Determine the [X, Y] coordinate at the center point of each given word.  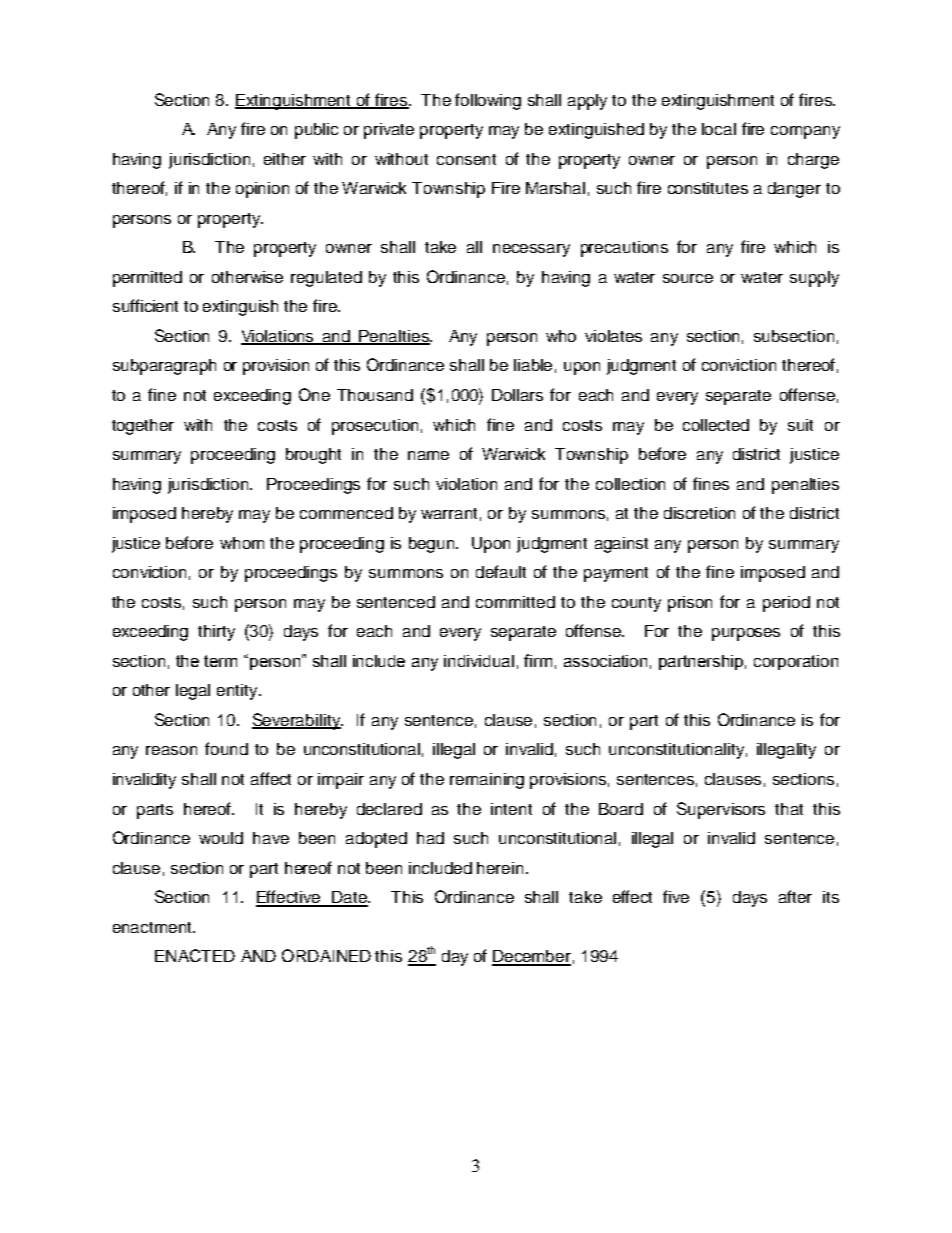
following [488, 101]
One [314, 394]
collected [716, 425]
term [220, 661]
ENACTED [195, 955]
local [719, 129]
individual [479, 661]
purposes [746, 634]
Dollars [517, 395]
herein [500, 868]
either [285, 159]
